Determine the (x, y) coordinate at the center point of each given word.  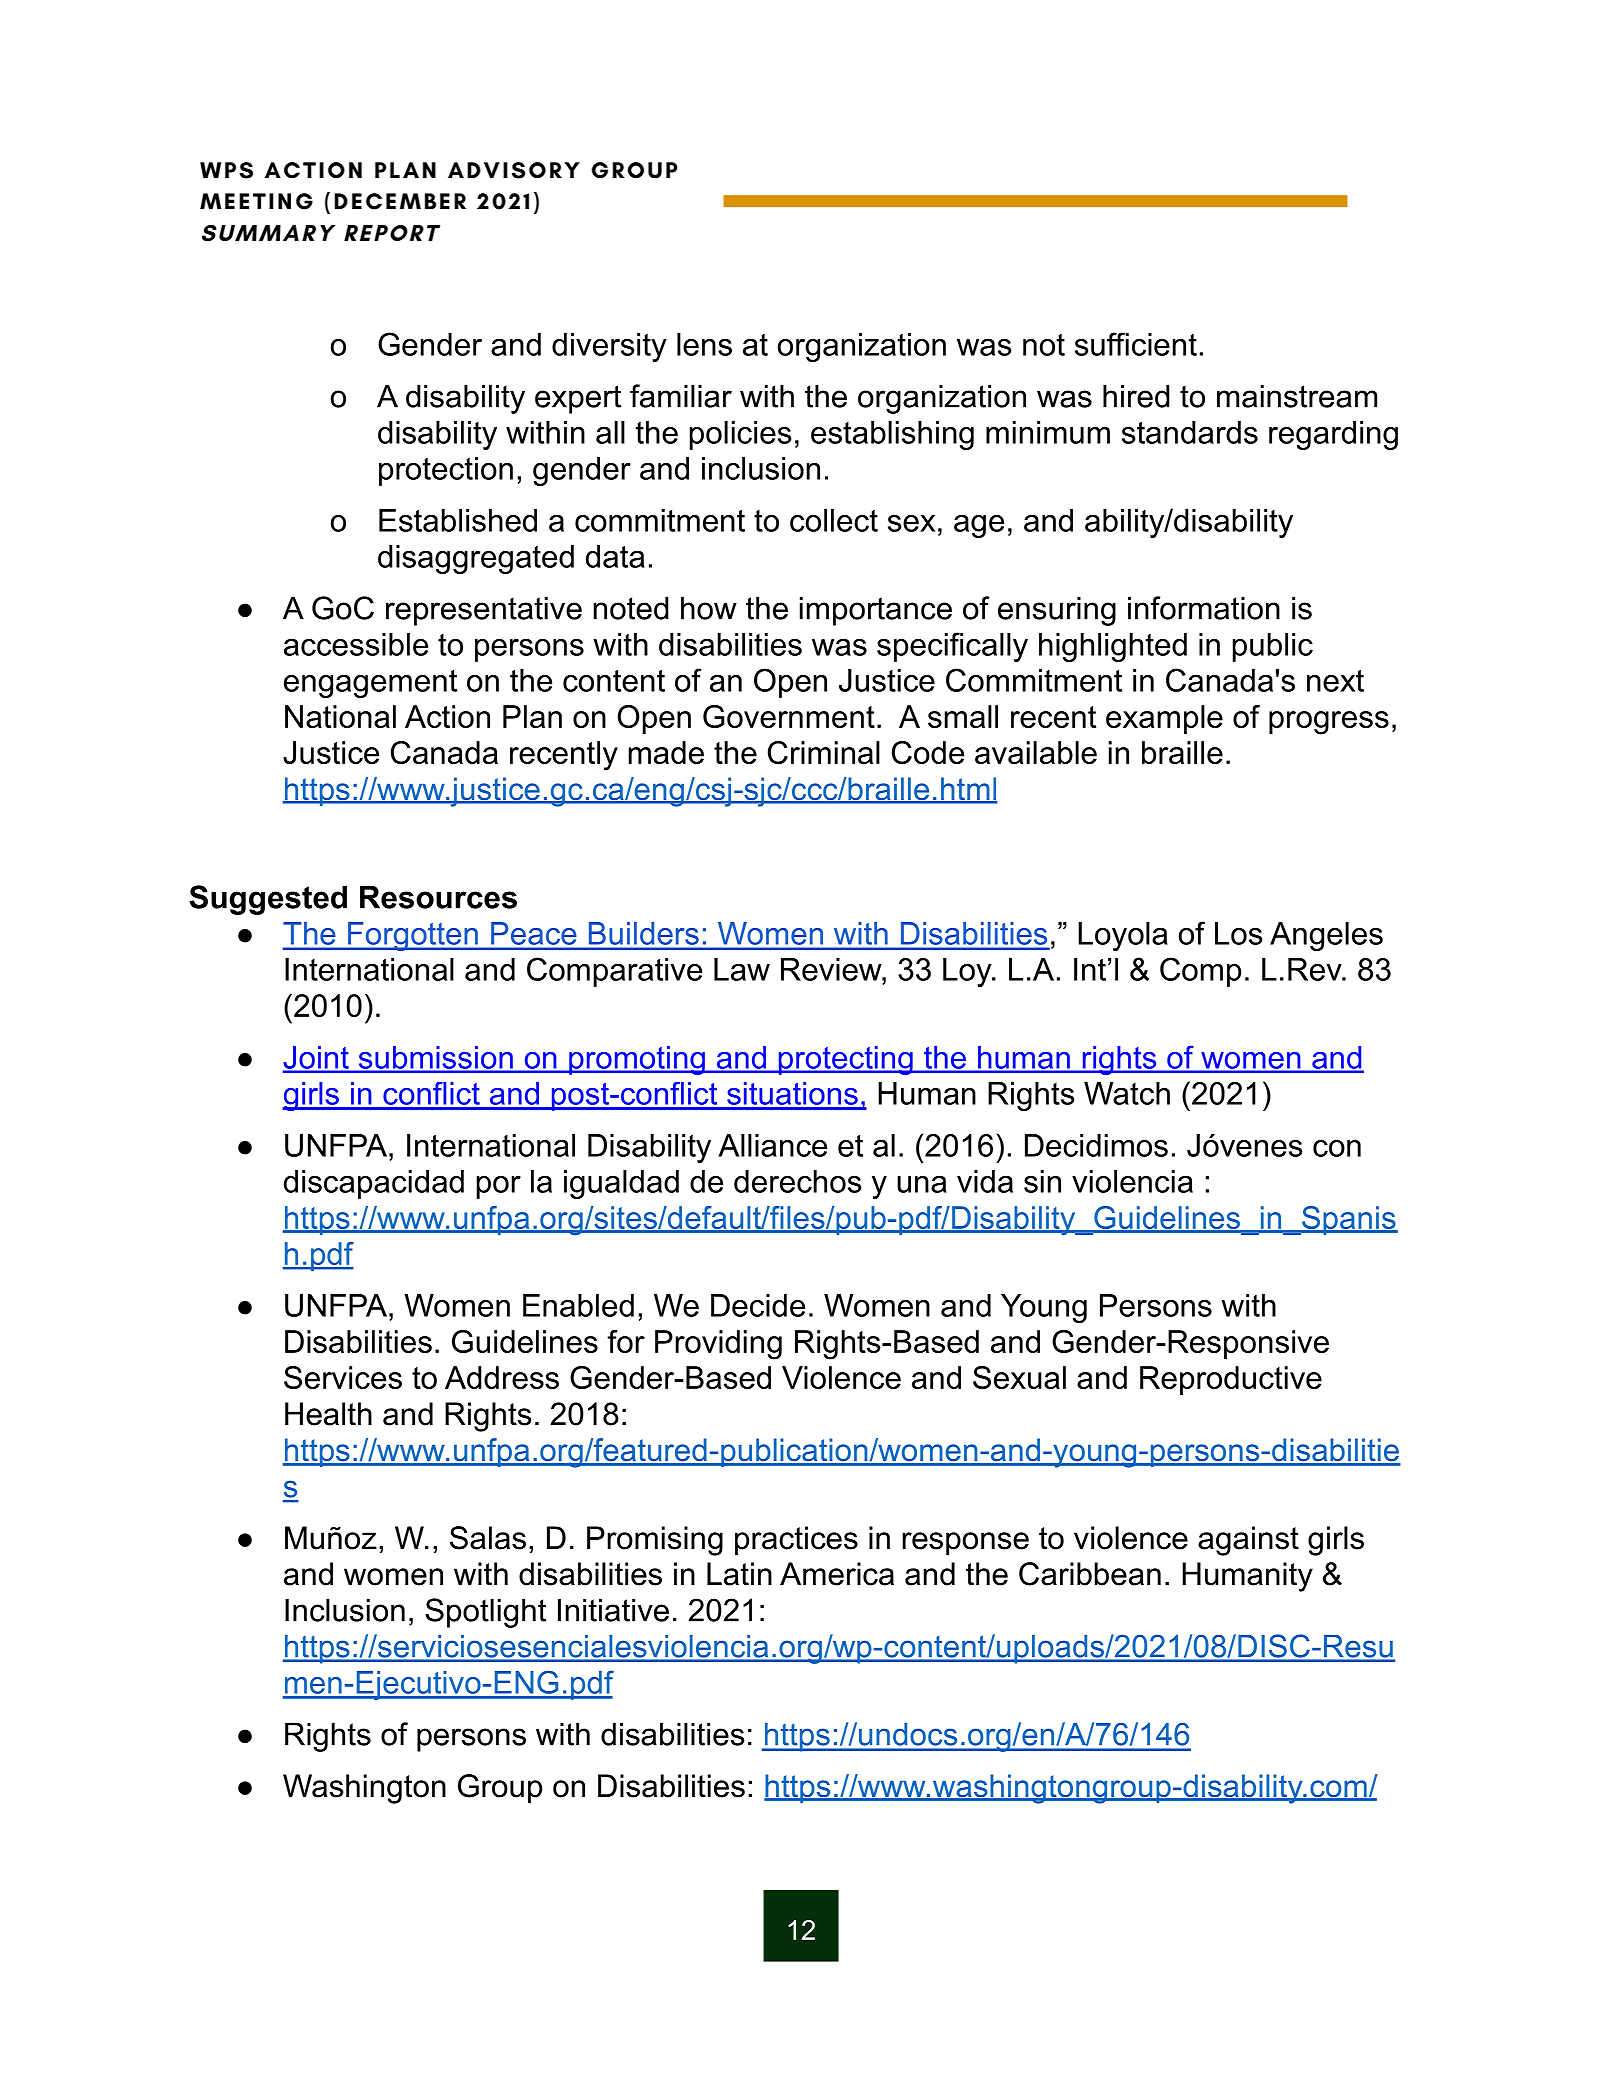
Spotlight (485, 1613)
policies (741, 435)
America (837, 1574)
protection (446, 471)
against (1248, 1541)
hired (1136, 396)
